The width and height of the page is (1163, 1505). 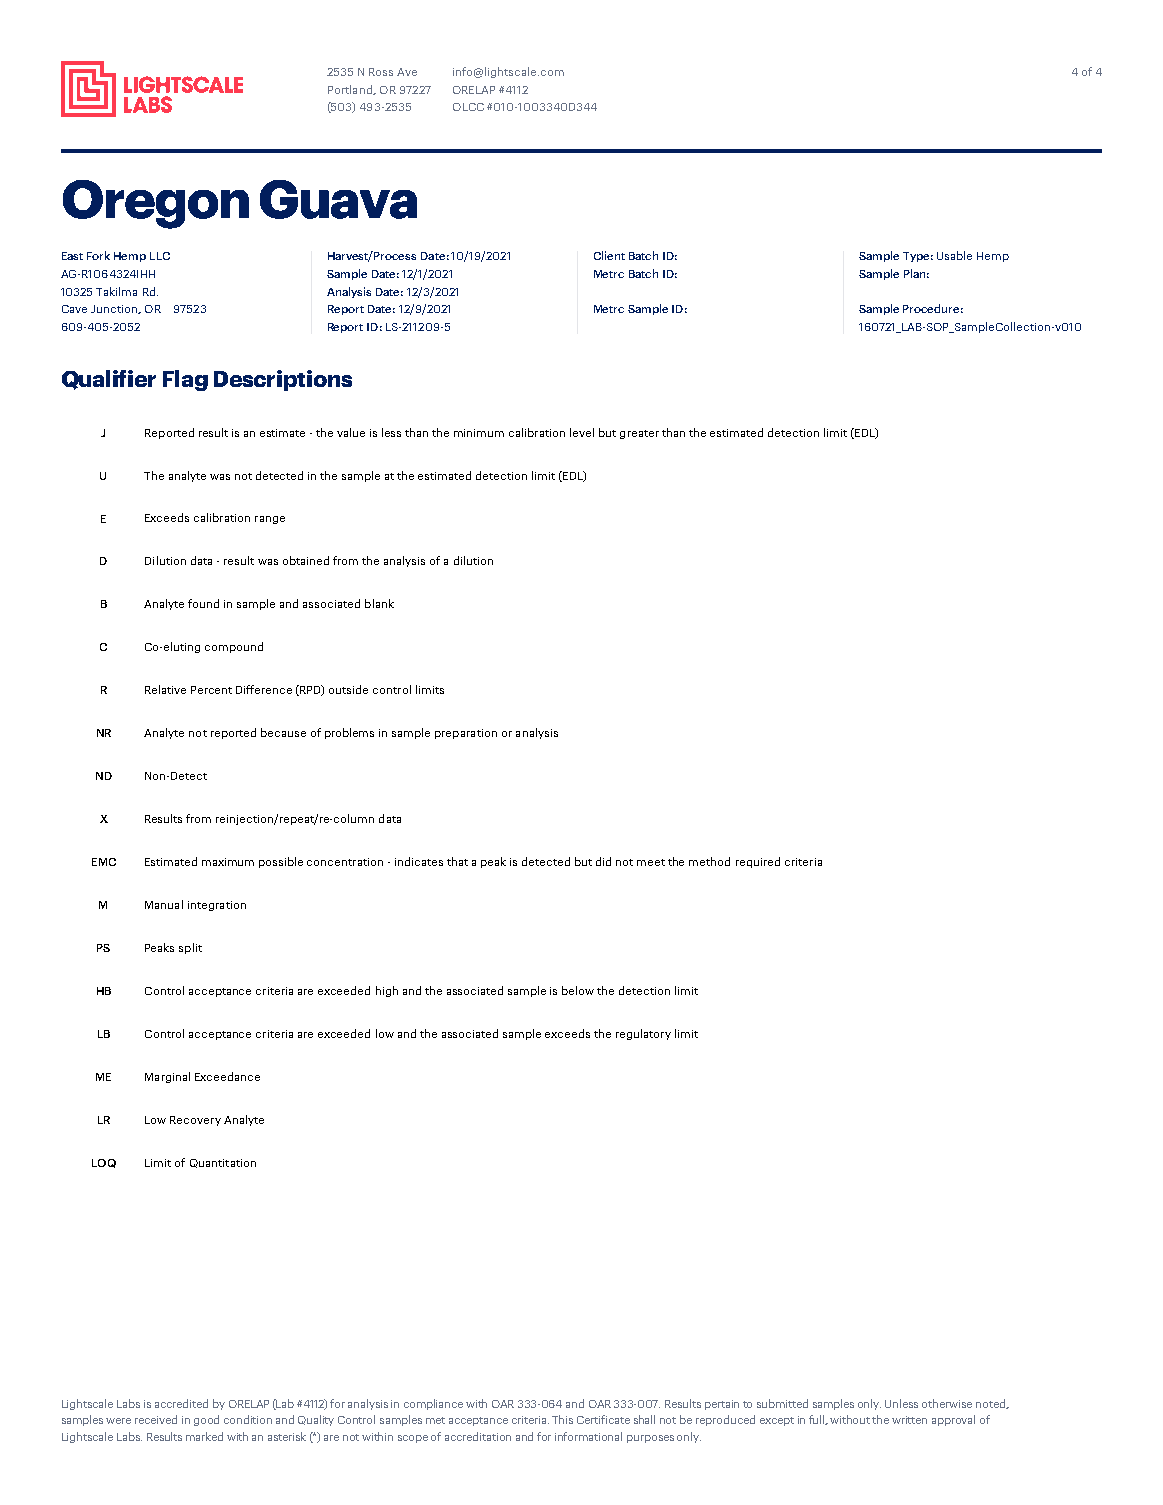 What do you see at coordinates (381, 72) in the page?
I see `Ross` at bounding box center [381, 72].
